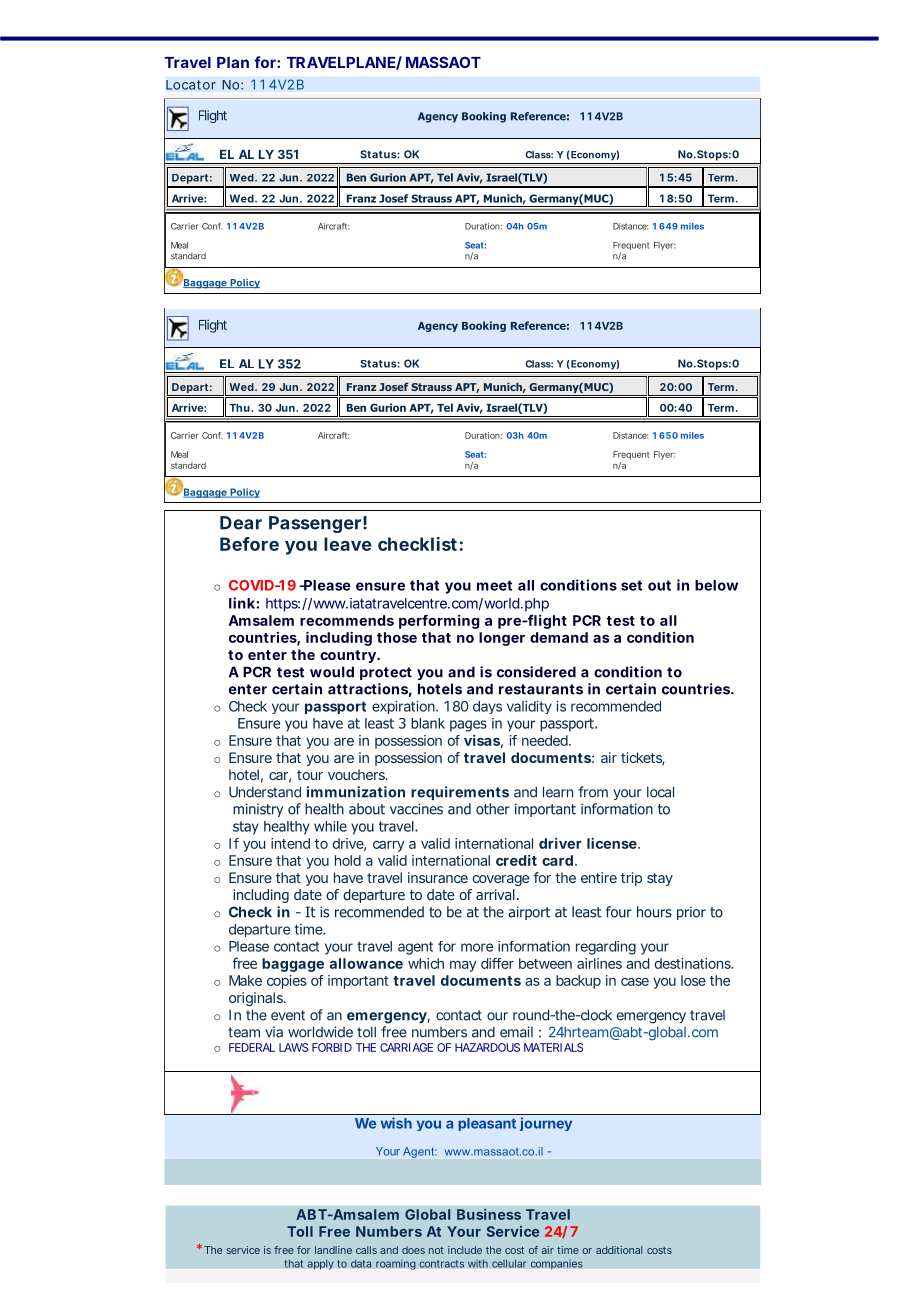 This image has height=1308, width=924. I want to click on days, so click(487, 707).
